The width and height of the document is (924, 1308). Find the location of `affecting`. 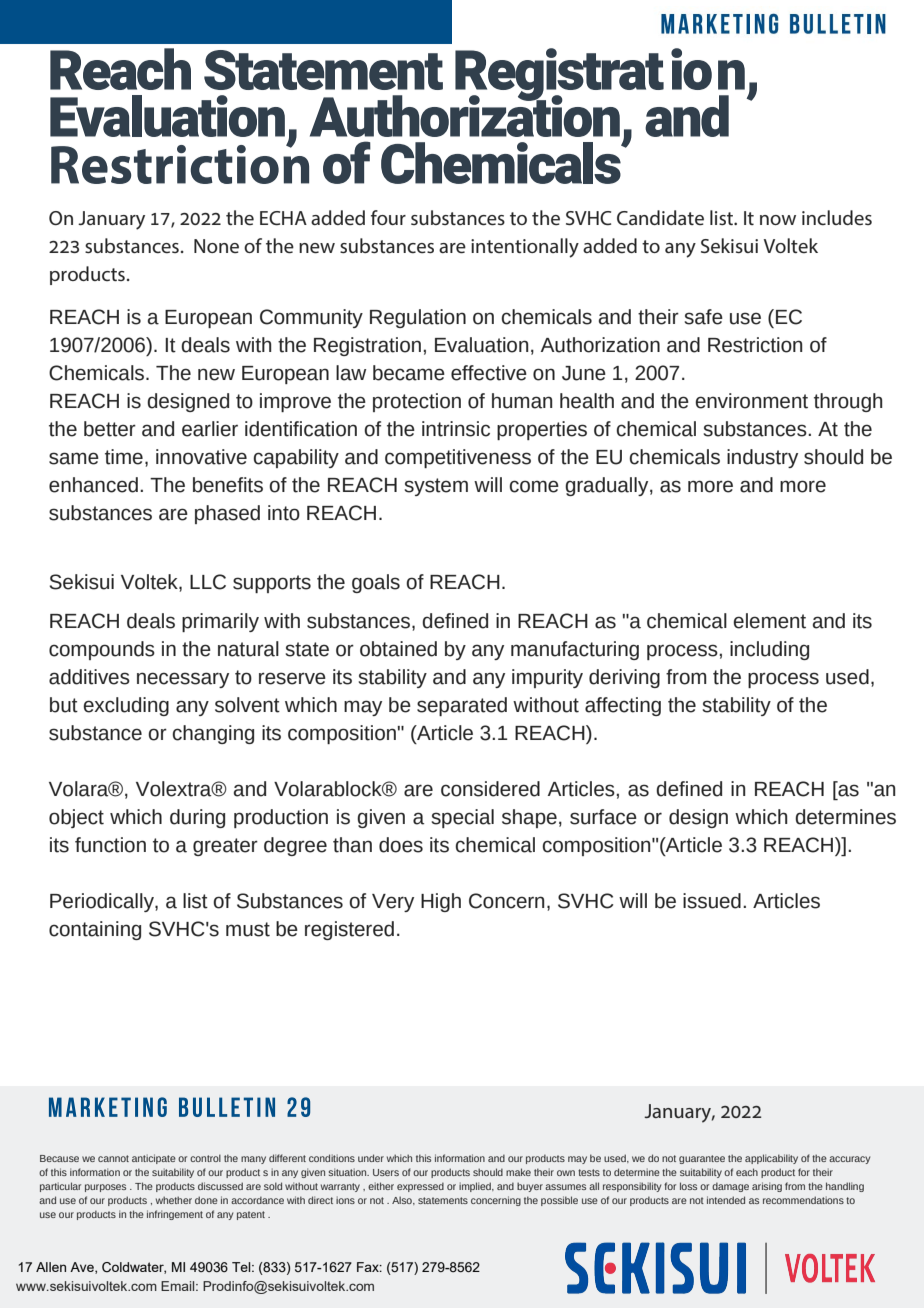

affecting is located at coordinates (623, 706).
